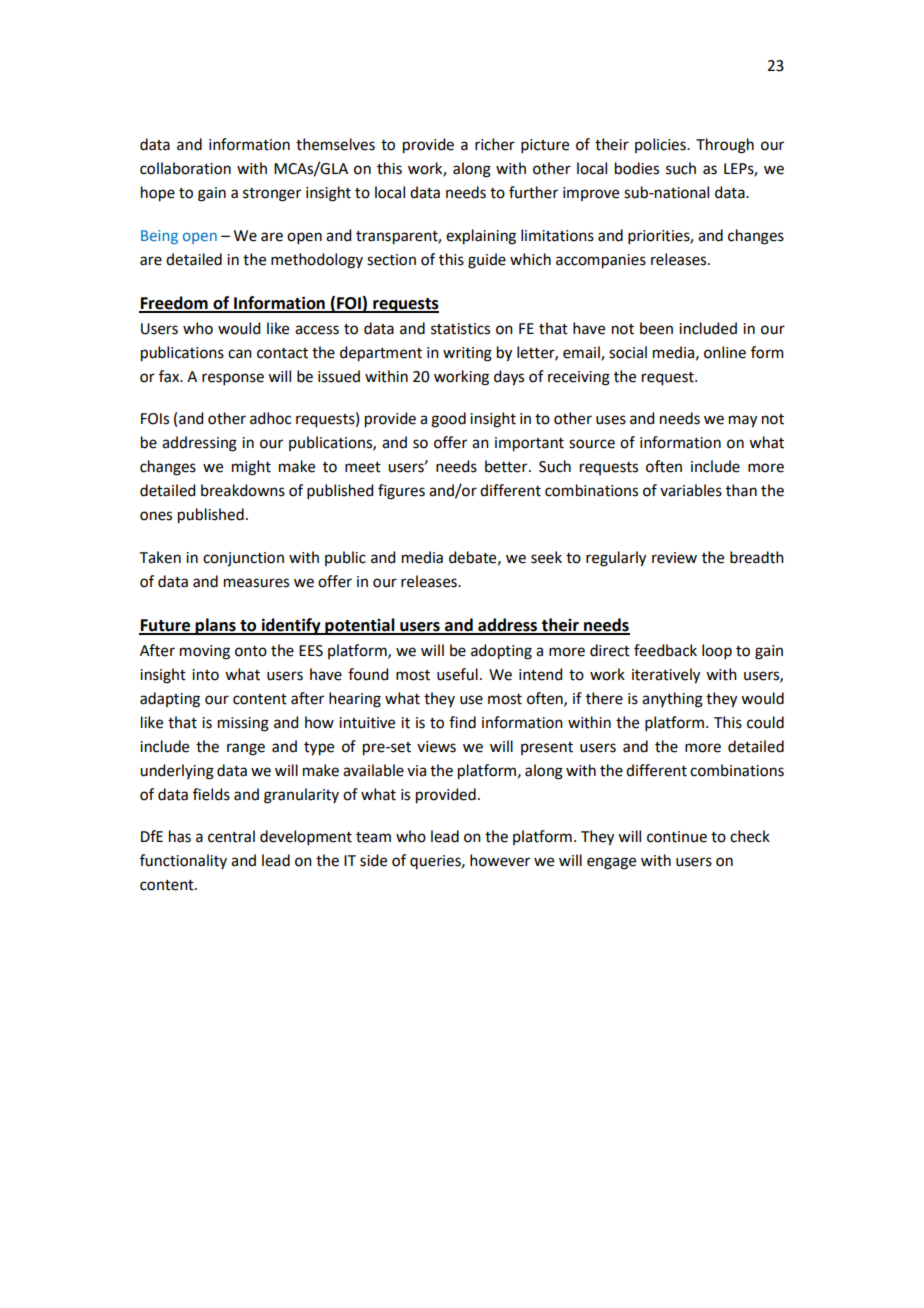 The width and height of the document is (924, 1308). I want to click on richer, so click(495, 144).
